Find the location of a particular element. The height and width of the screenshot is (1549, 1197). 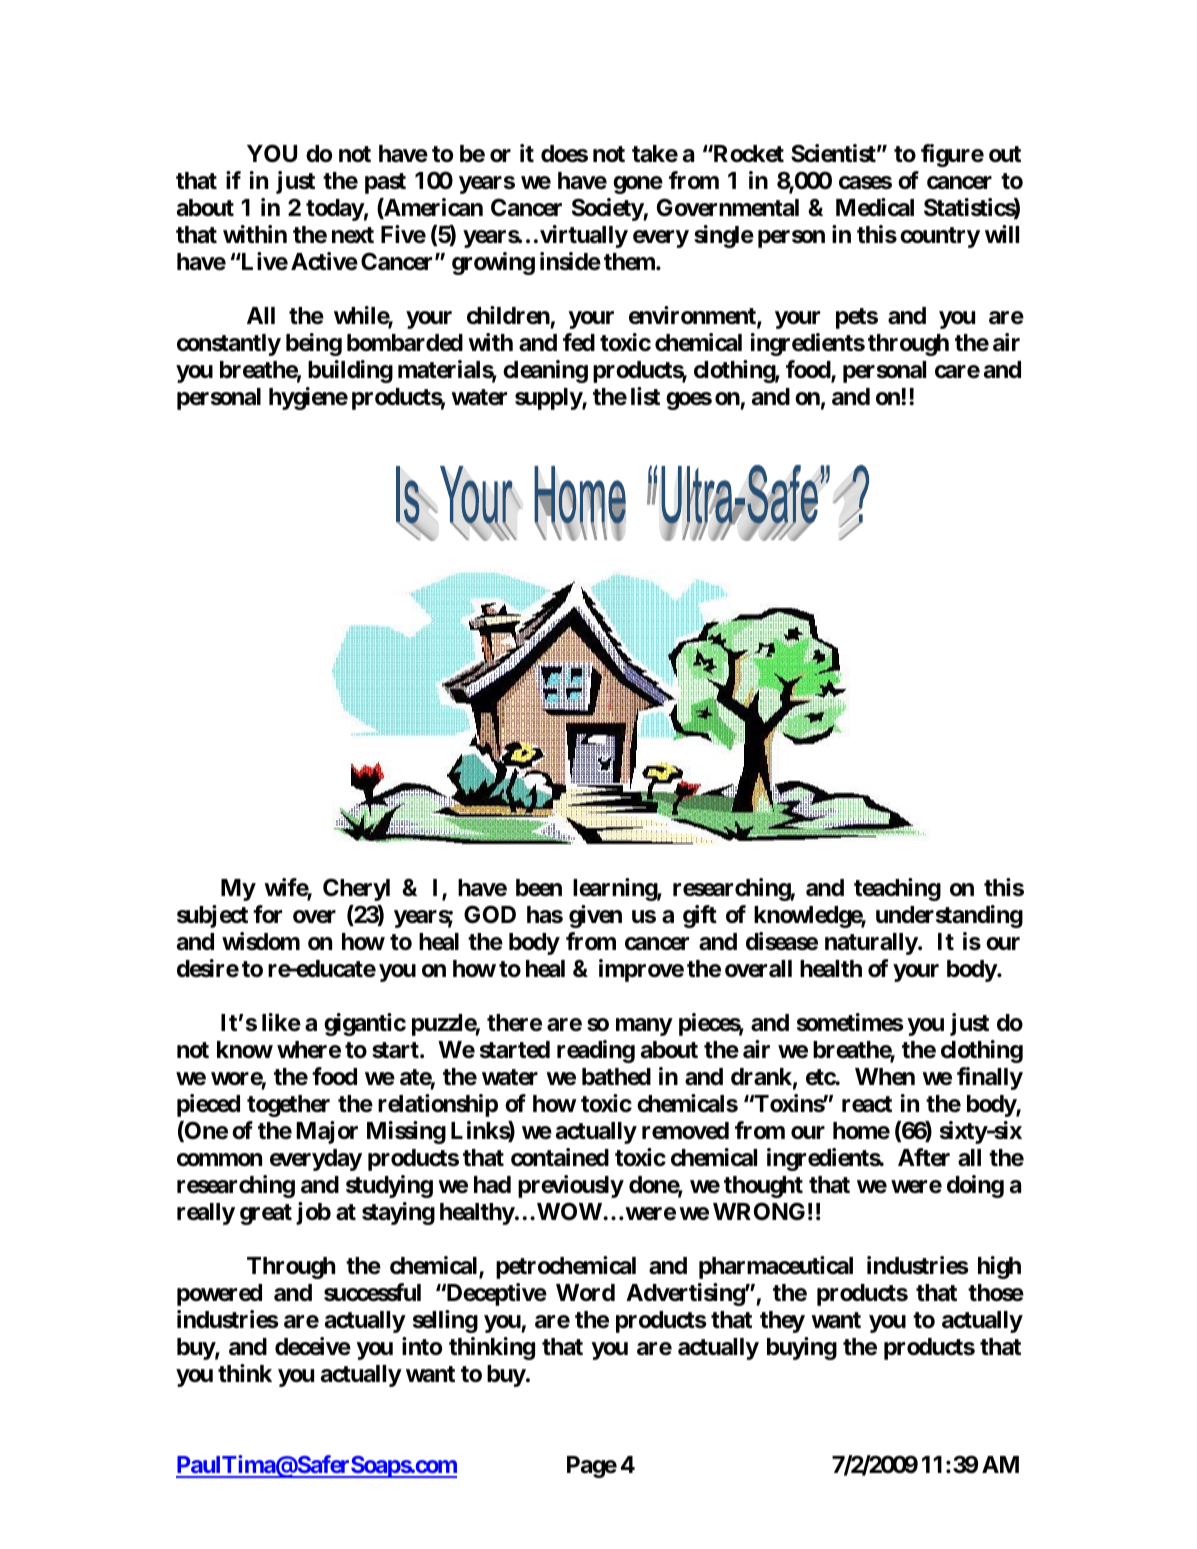

high is located at coordinates (999, 1267).
